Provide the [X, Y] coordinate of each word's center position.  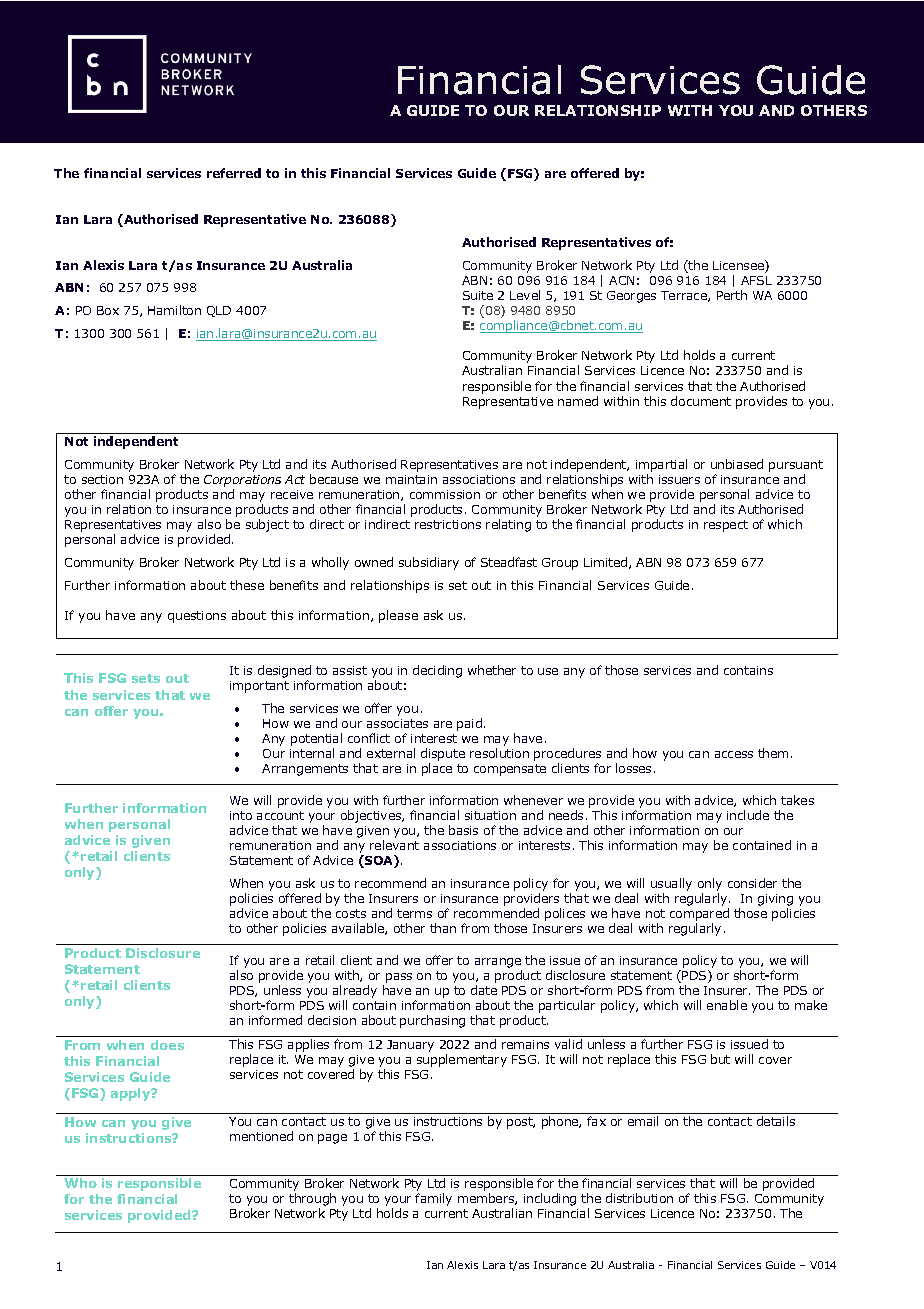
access [734, 754]
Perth [732, 295]
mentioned [261, 1136]
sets [146, 678]
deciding [437, 671]
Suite [478, 295]
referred [234, 173]
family [433, 1199]
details [776, 1121]
